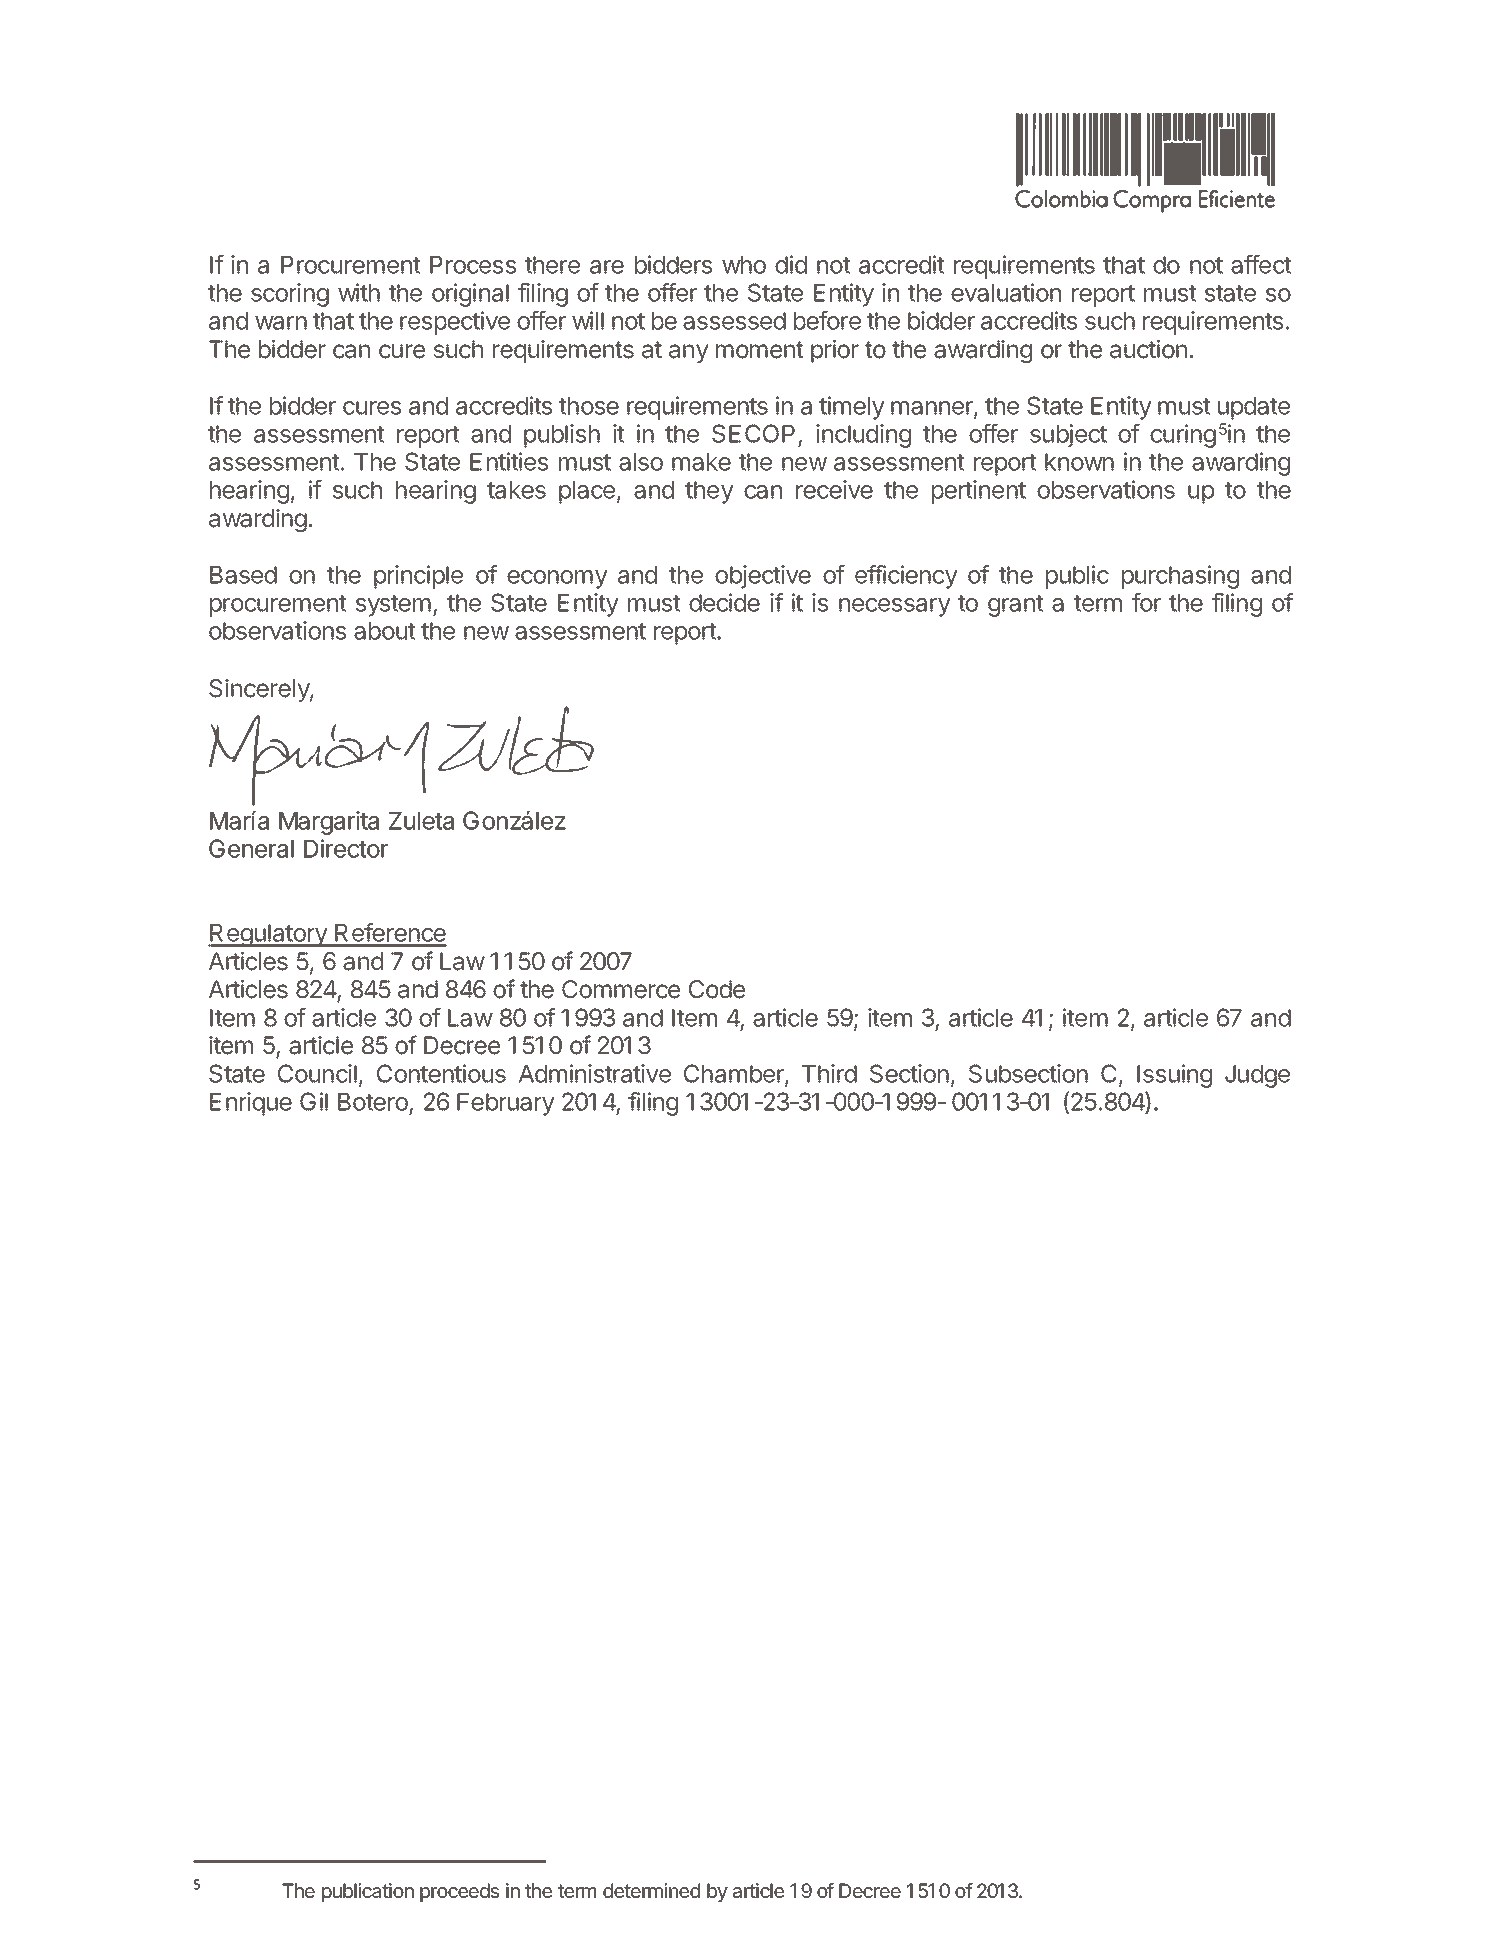 The height and width of the screenshot is (1939, 1499). I want to click on Regulatory, so click(268, 935).
